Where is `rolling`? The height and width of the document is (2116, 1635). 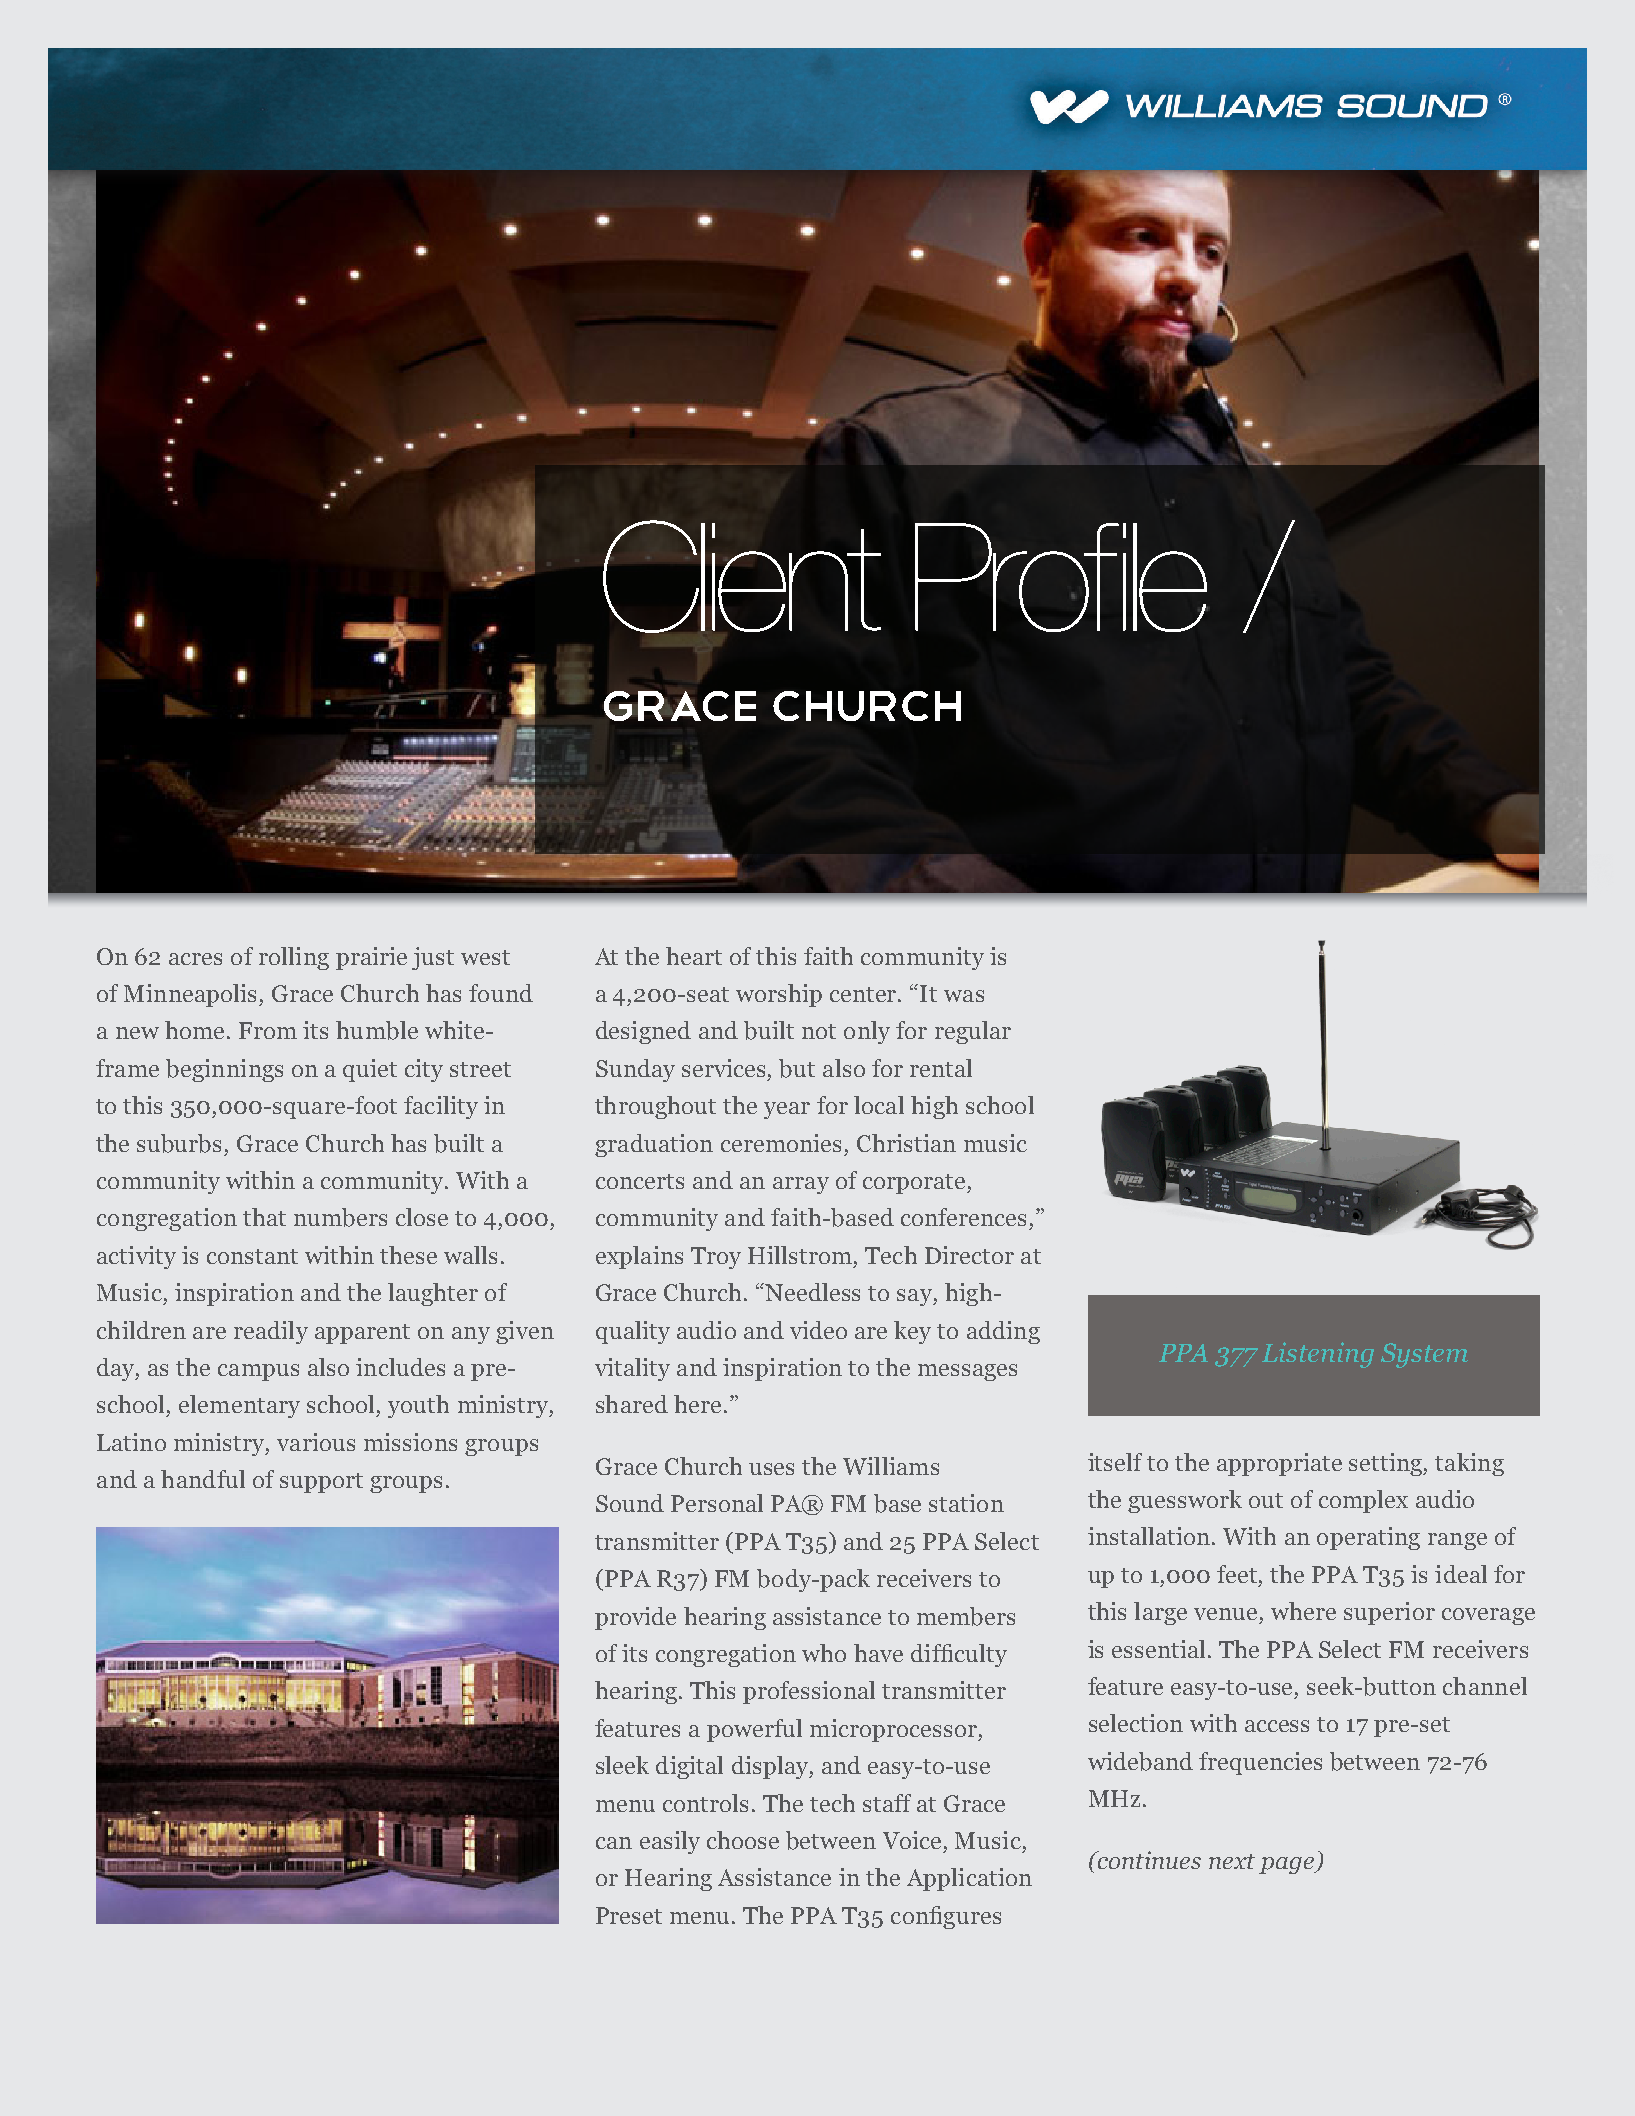
rolling is located at coordinates (294, 958).
